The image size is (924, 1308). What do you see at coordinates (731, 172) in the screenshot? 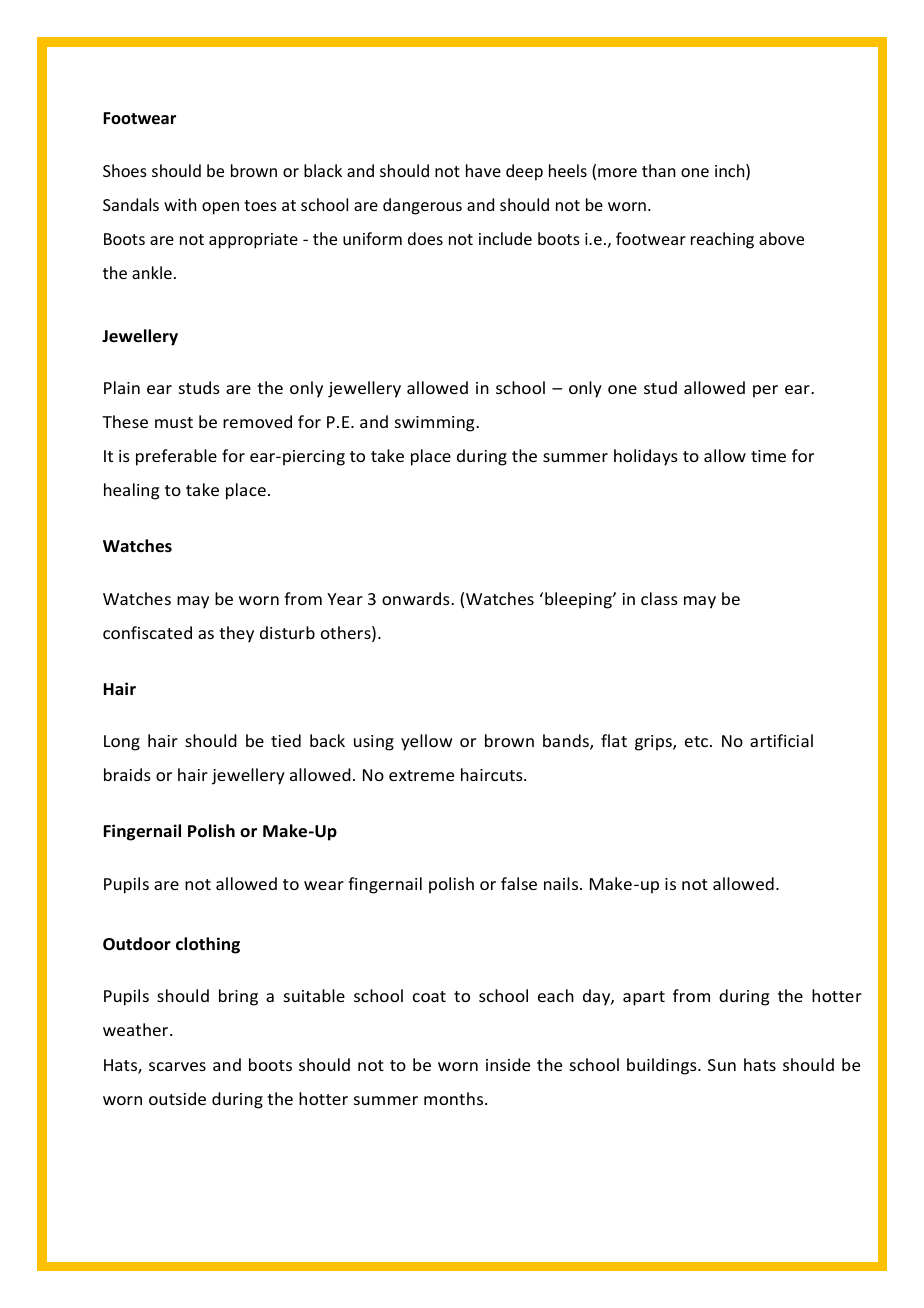
I see `inch` at bounding box center [731, 172].
